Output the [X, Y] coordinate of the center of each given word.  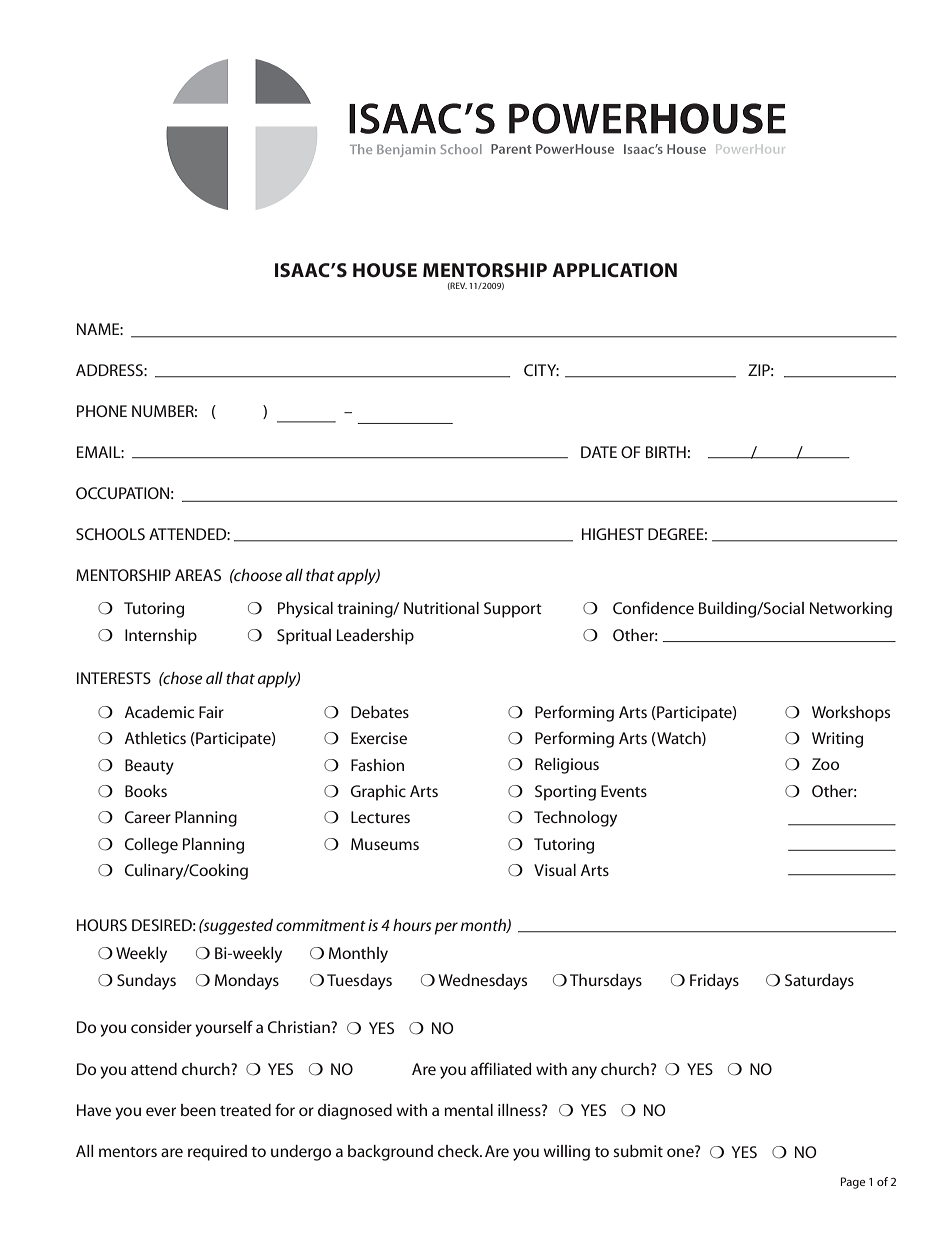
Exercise [379, 738]
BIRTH [666, 452]
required [217, 1153]
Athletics [155, 738]
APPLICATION [614, 270]
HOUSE [385, 270]
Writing [837, 740]
